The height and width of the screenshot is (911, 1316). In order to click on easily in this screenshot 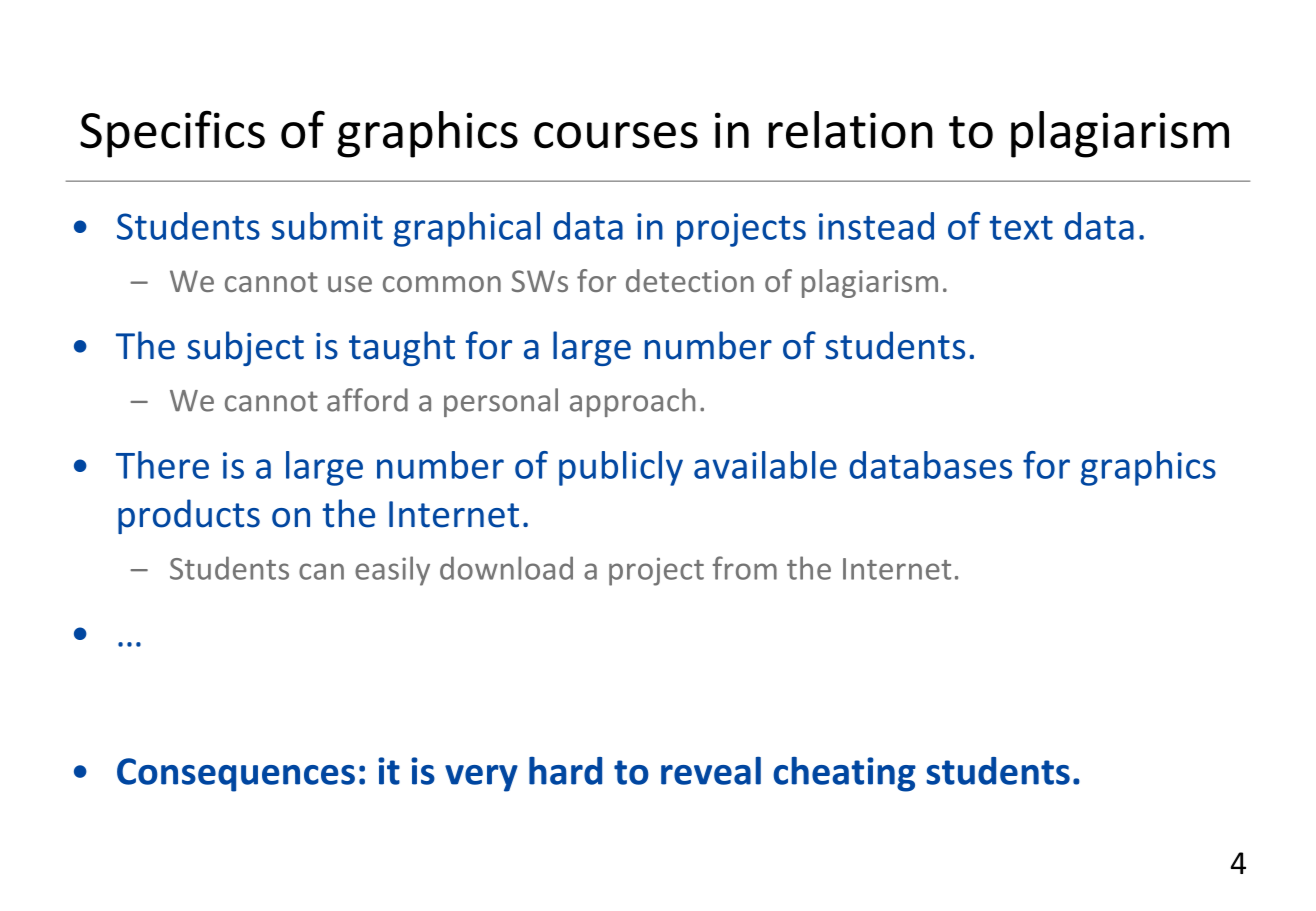, I will do `click(392, 571)`.
